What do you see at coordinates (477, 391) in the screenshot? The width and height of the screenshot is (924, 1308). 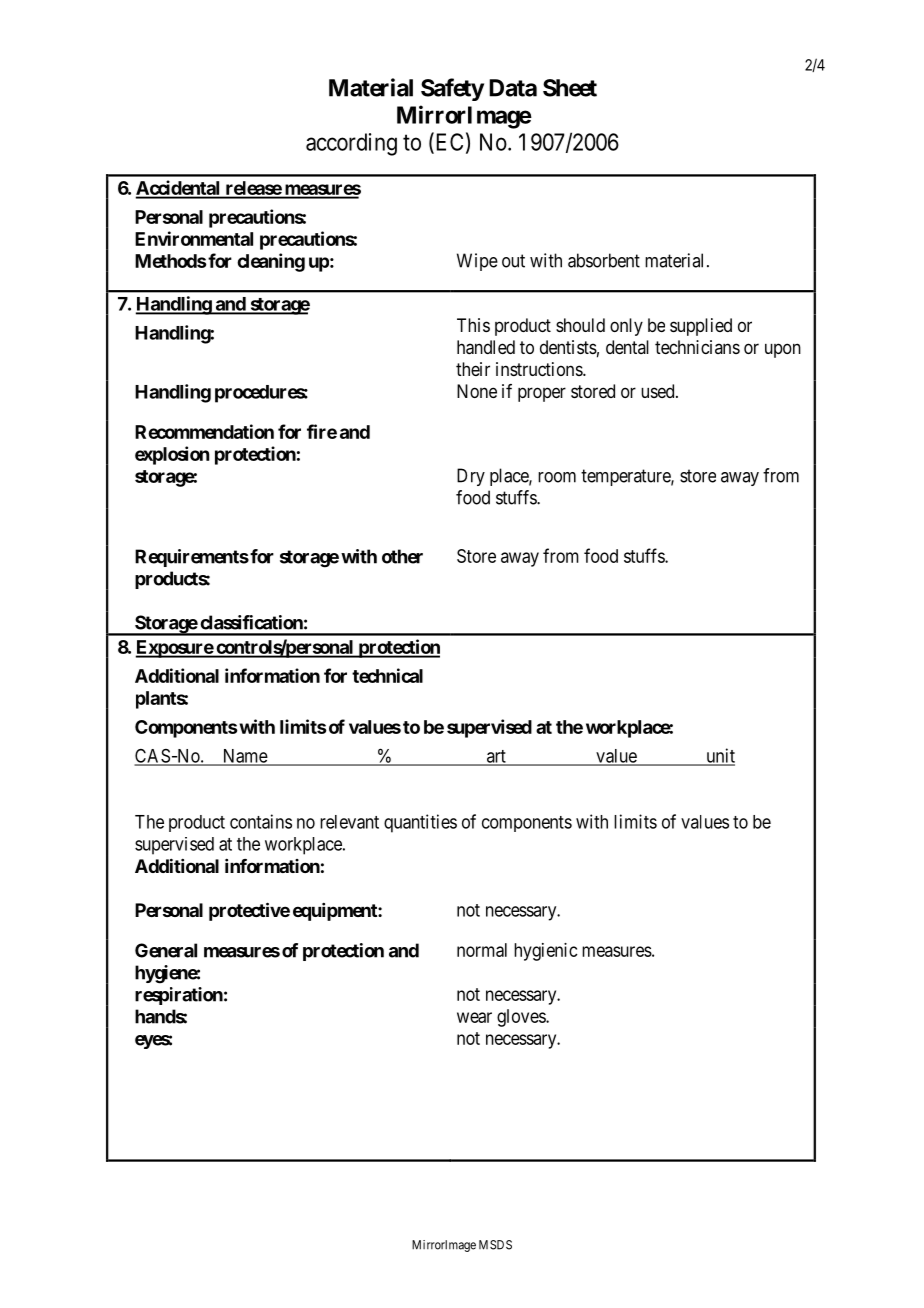 I see `None` at bounding box center [477, 391].
